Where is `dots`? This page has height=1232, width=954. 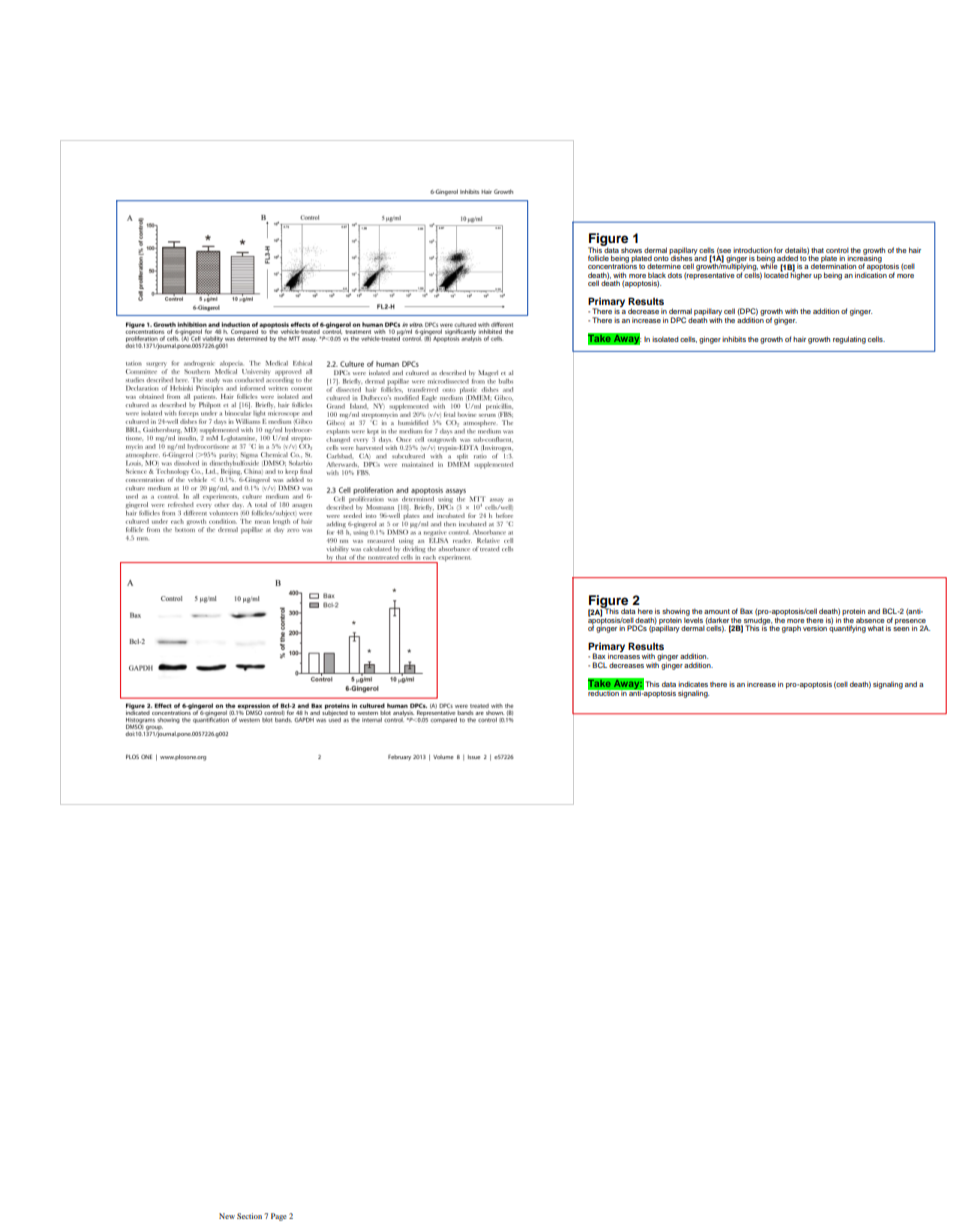 dots is located at coordinates (675, 275).
